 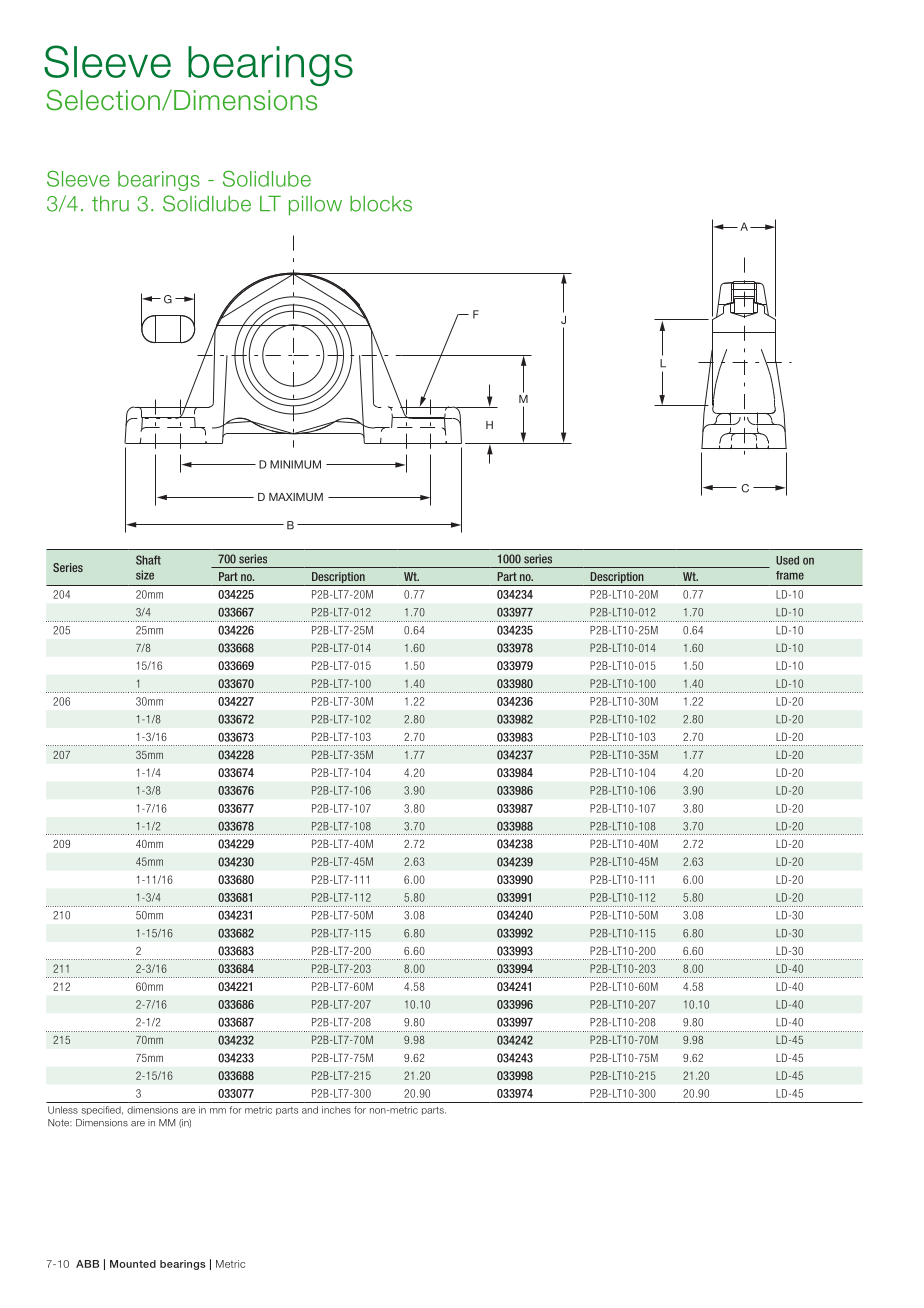 I want to click on MINIMUM, so click(x=295, y=464).
